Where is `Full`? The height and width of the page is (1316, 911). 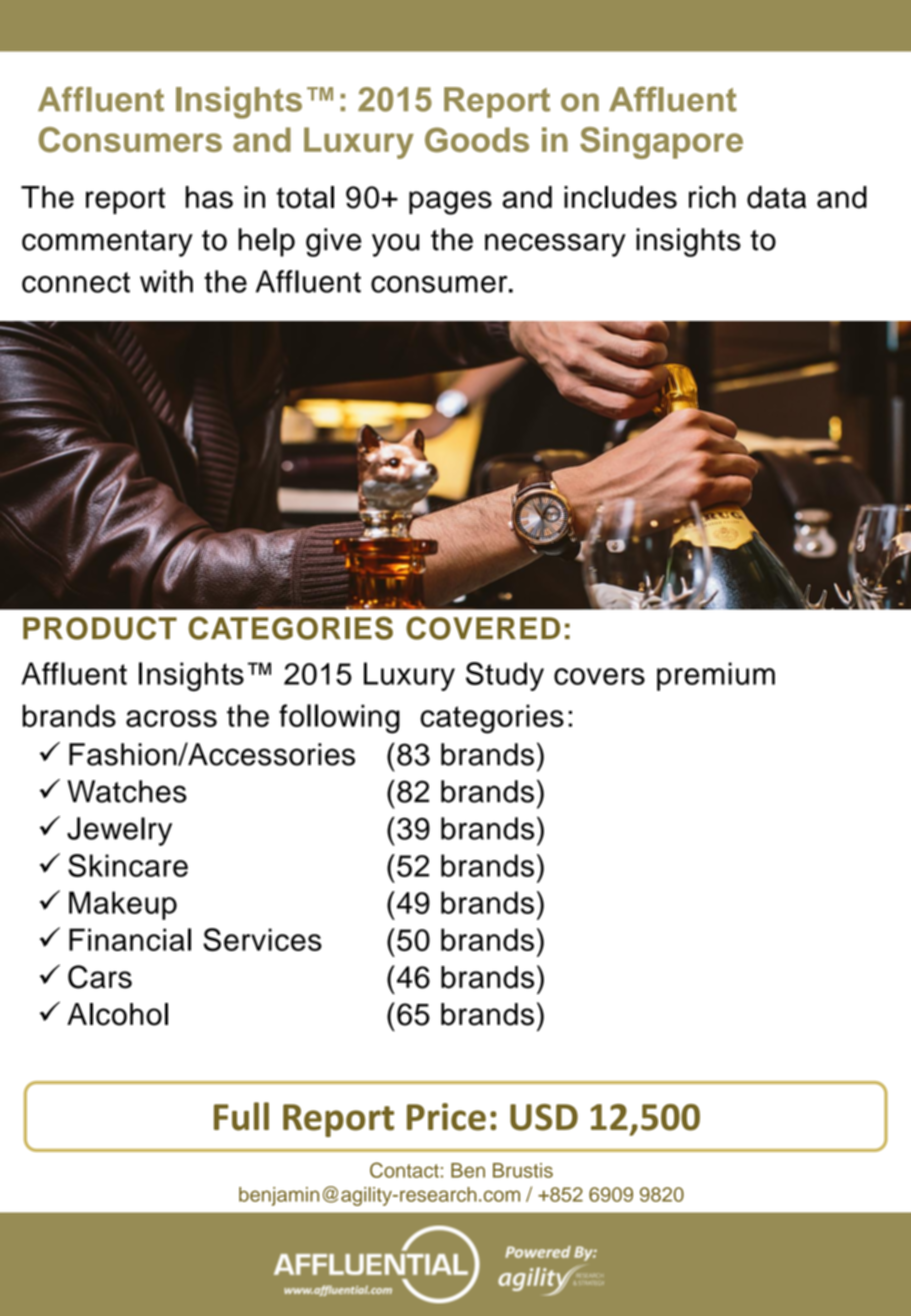
Full is located at coordinates (241, 1116).
